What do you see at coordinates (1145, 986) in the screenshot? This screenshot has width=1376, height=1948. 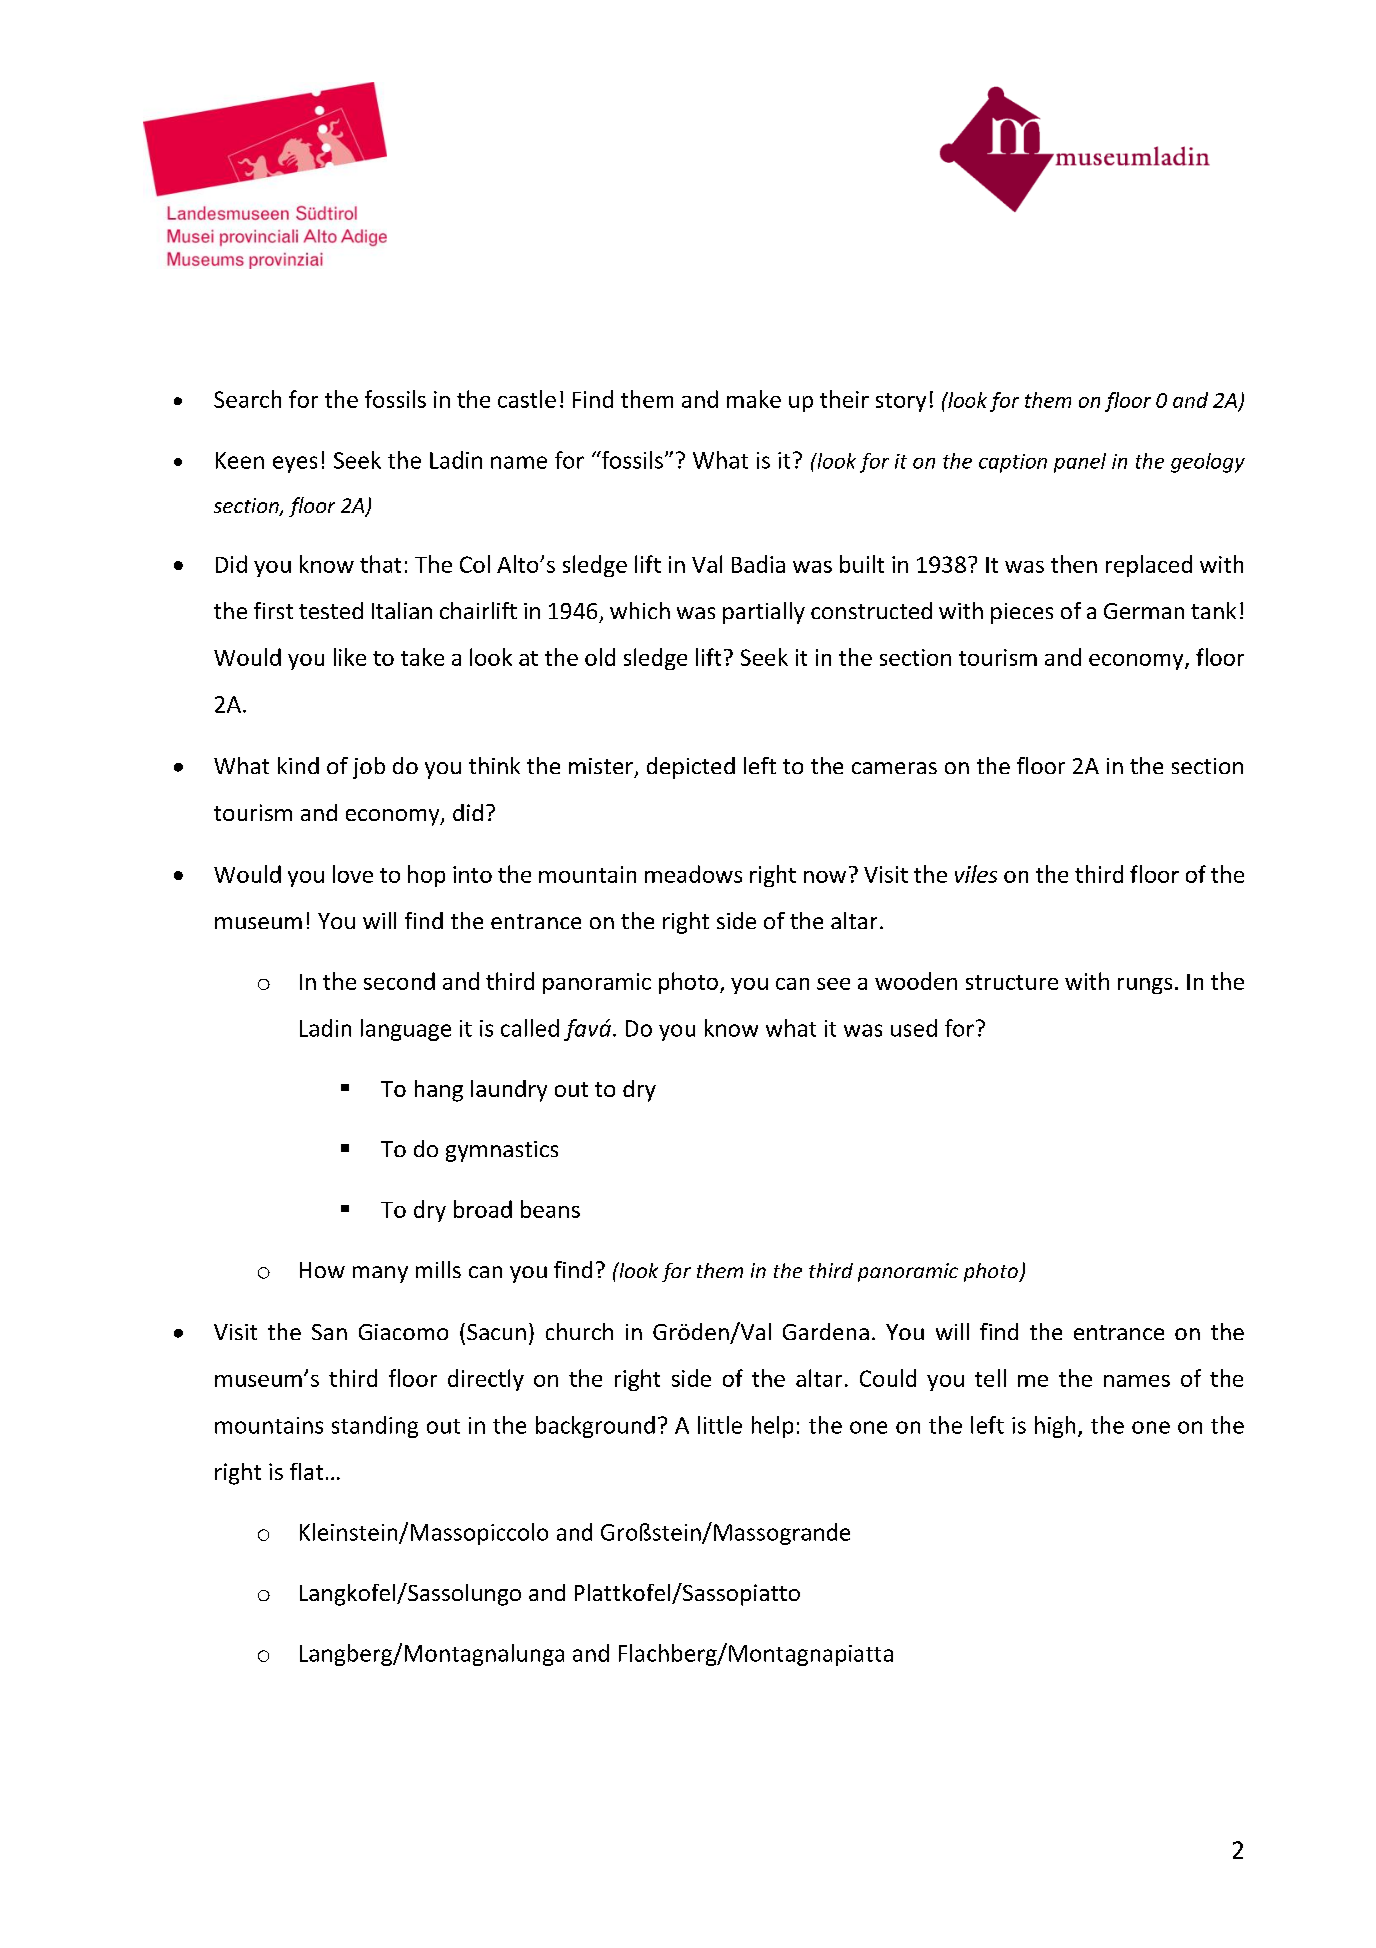 I see `rungs` at bounding box center [1145, 986].
